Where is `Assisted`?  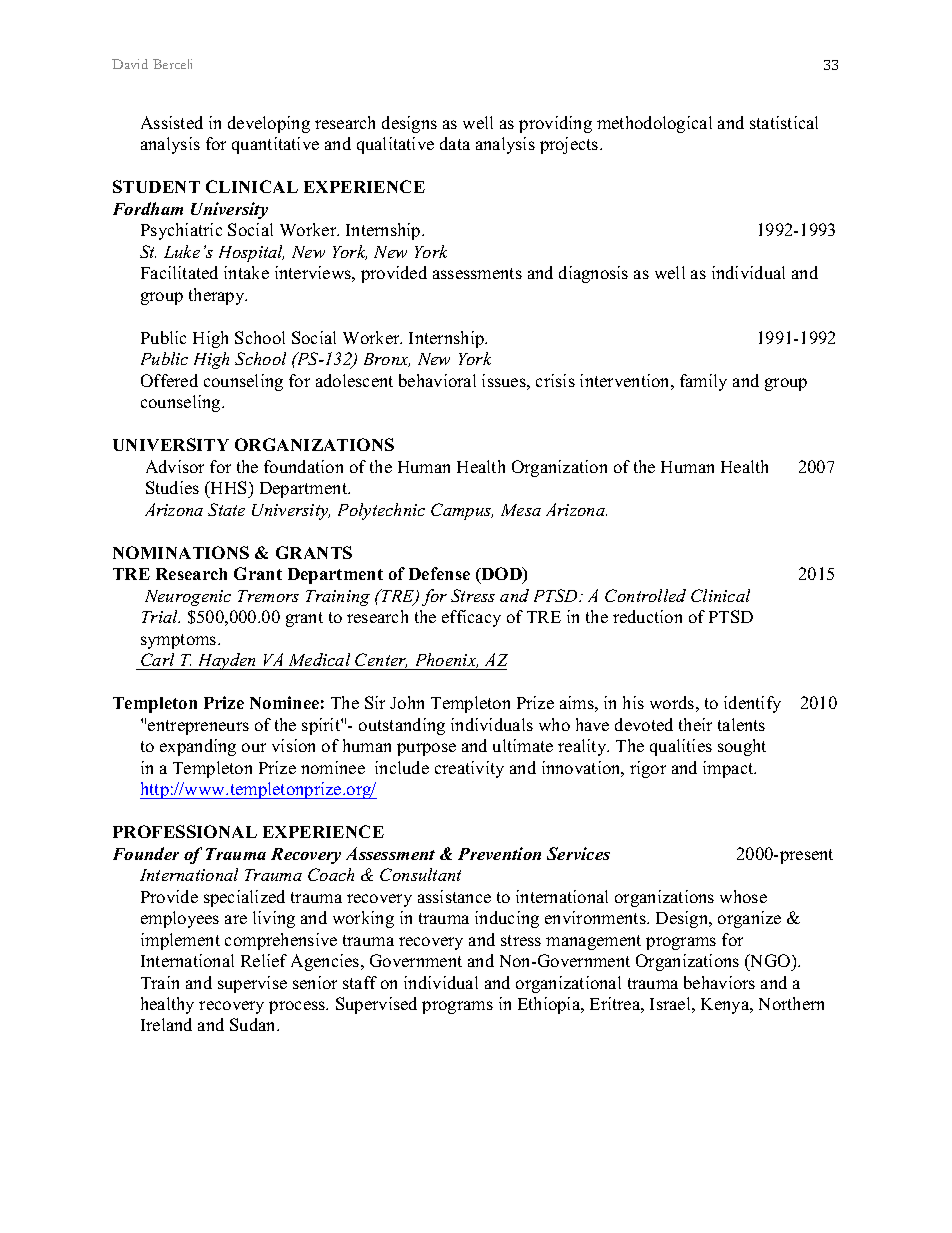
Assisted is located at coordinates (172, 122).
